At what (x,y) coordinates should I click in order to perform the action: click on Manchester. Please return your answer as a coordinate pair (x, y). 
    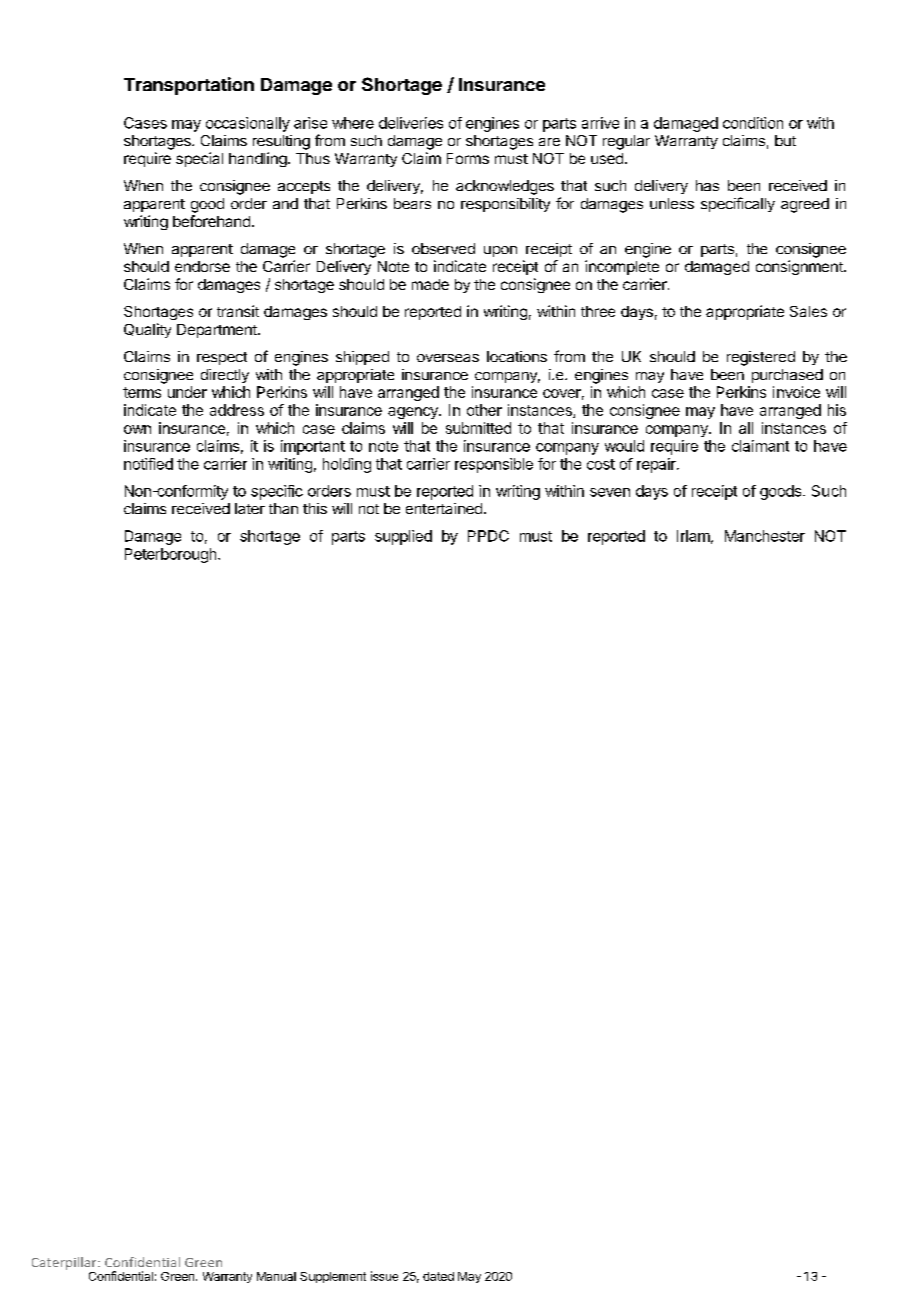
    Looking at the image, I should click on (765, 536).
